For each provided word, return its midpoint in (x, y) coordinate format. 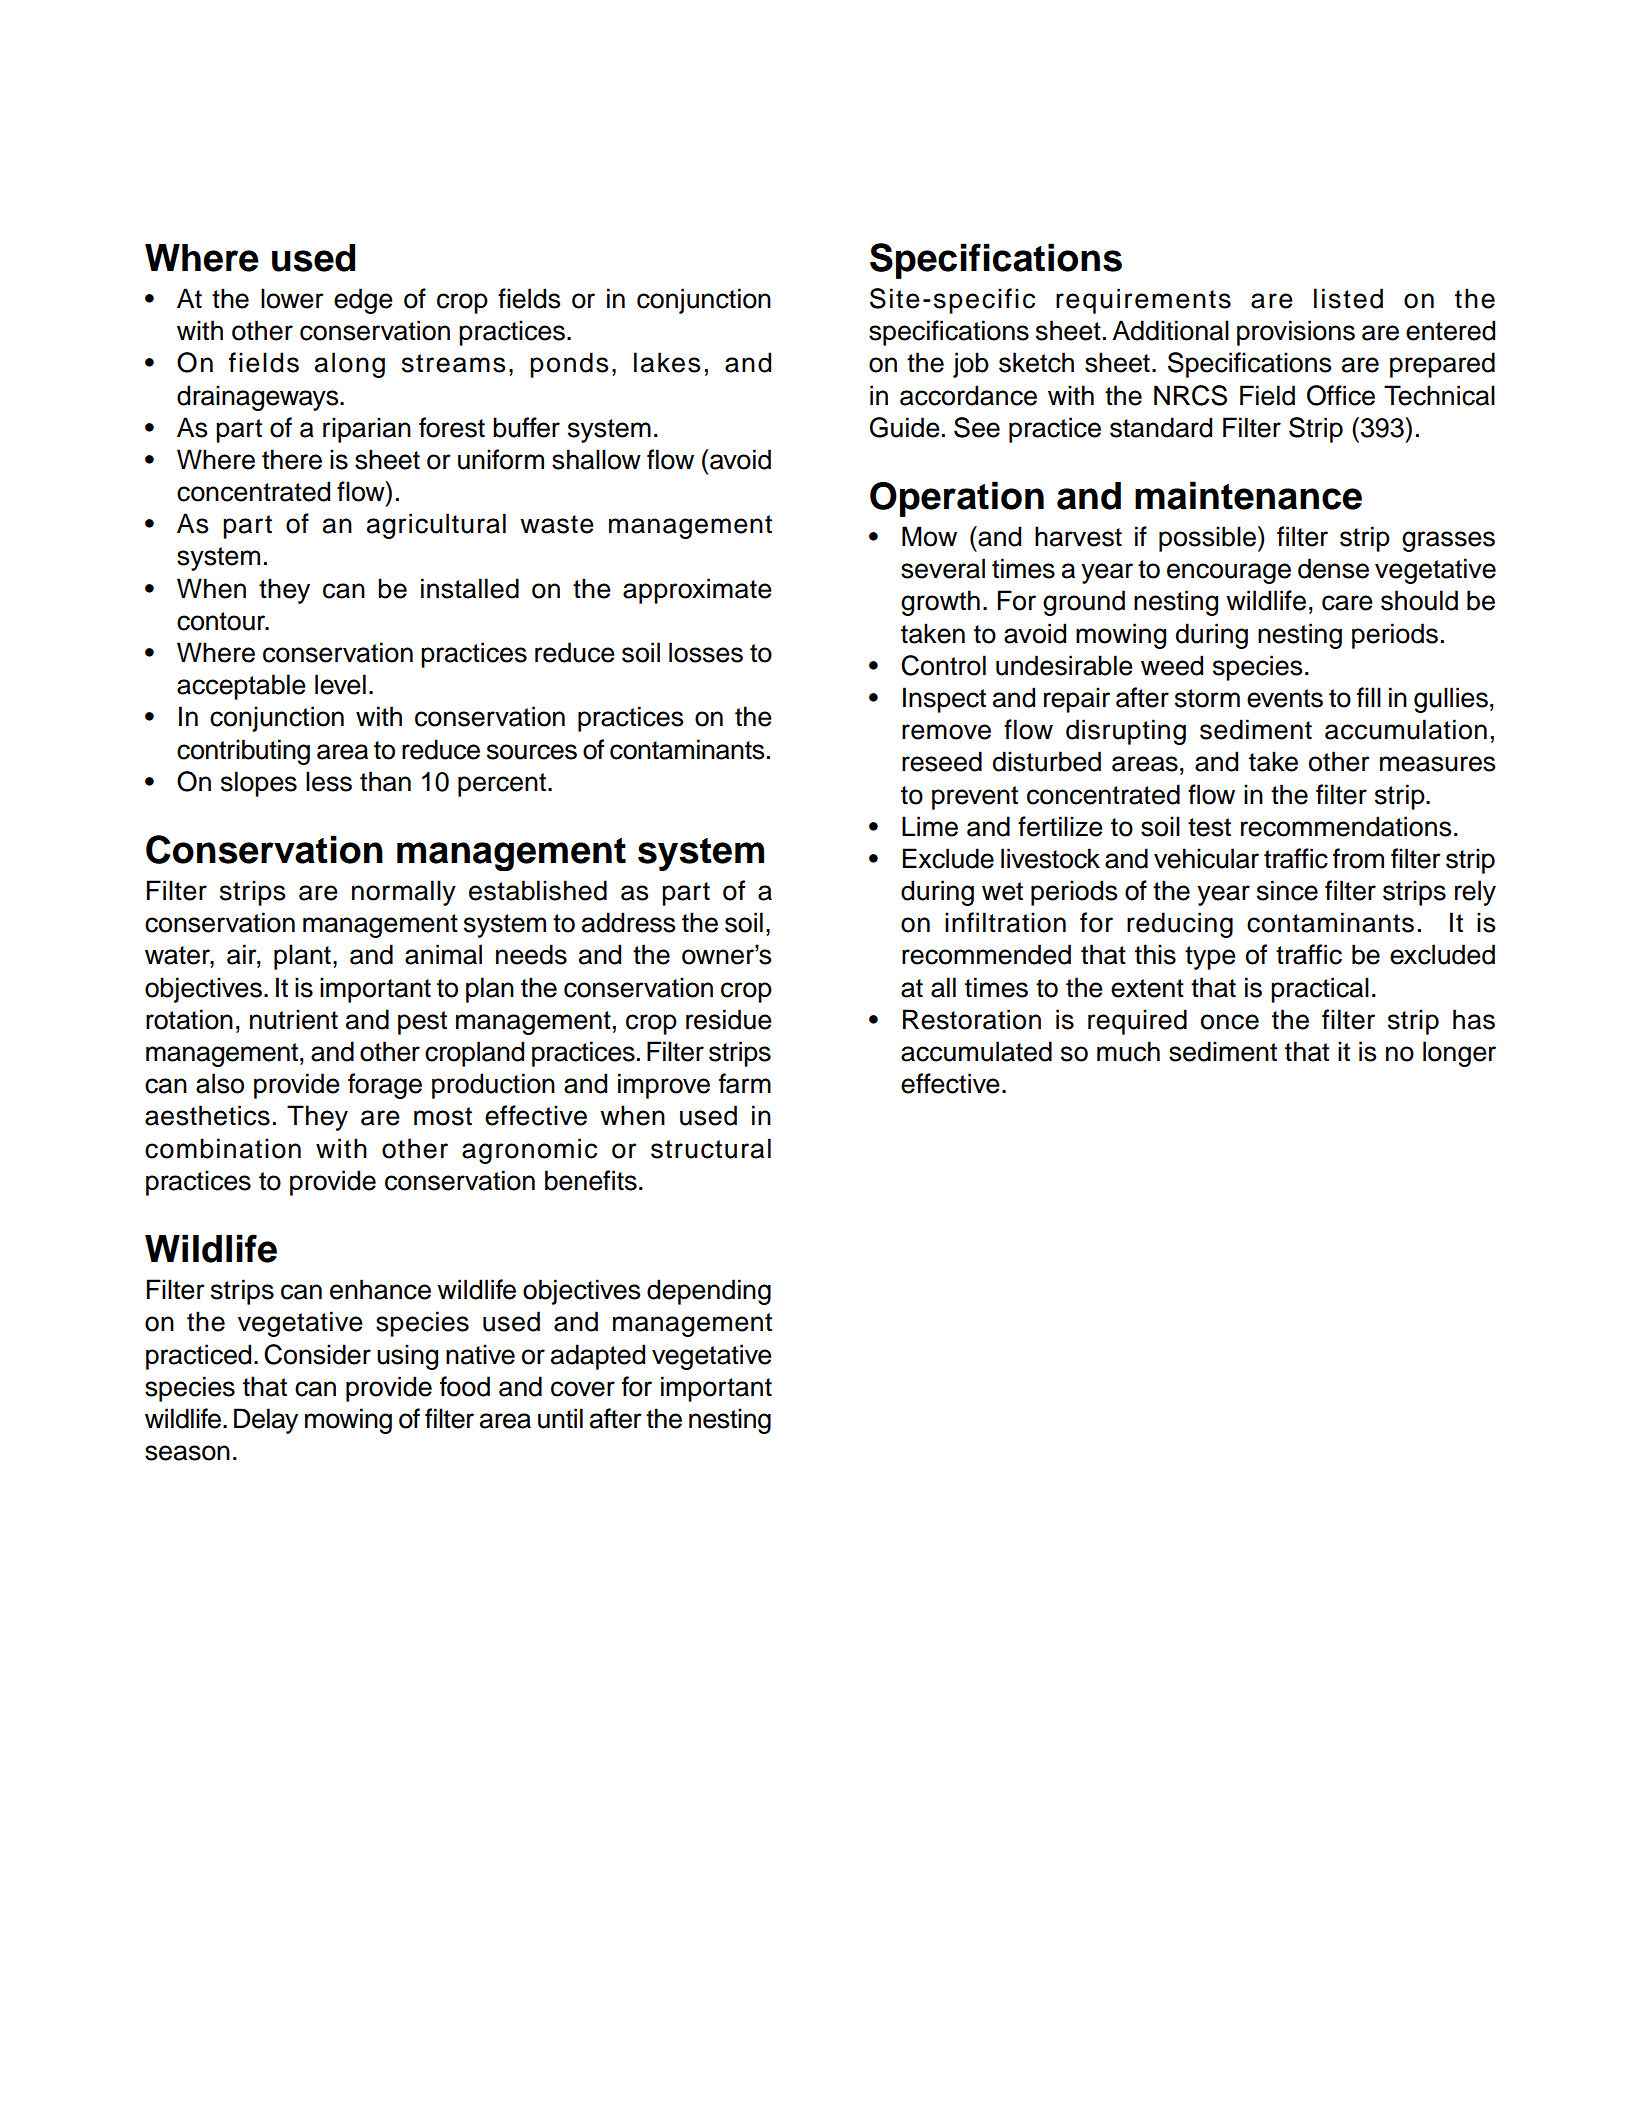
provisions (1296, 333)
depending (709, 1292)
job (971, 365)
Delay (266, 1421)
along (350, 365)
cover (583, 1389)
